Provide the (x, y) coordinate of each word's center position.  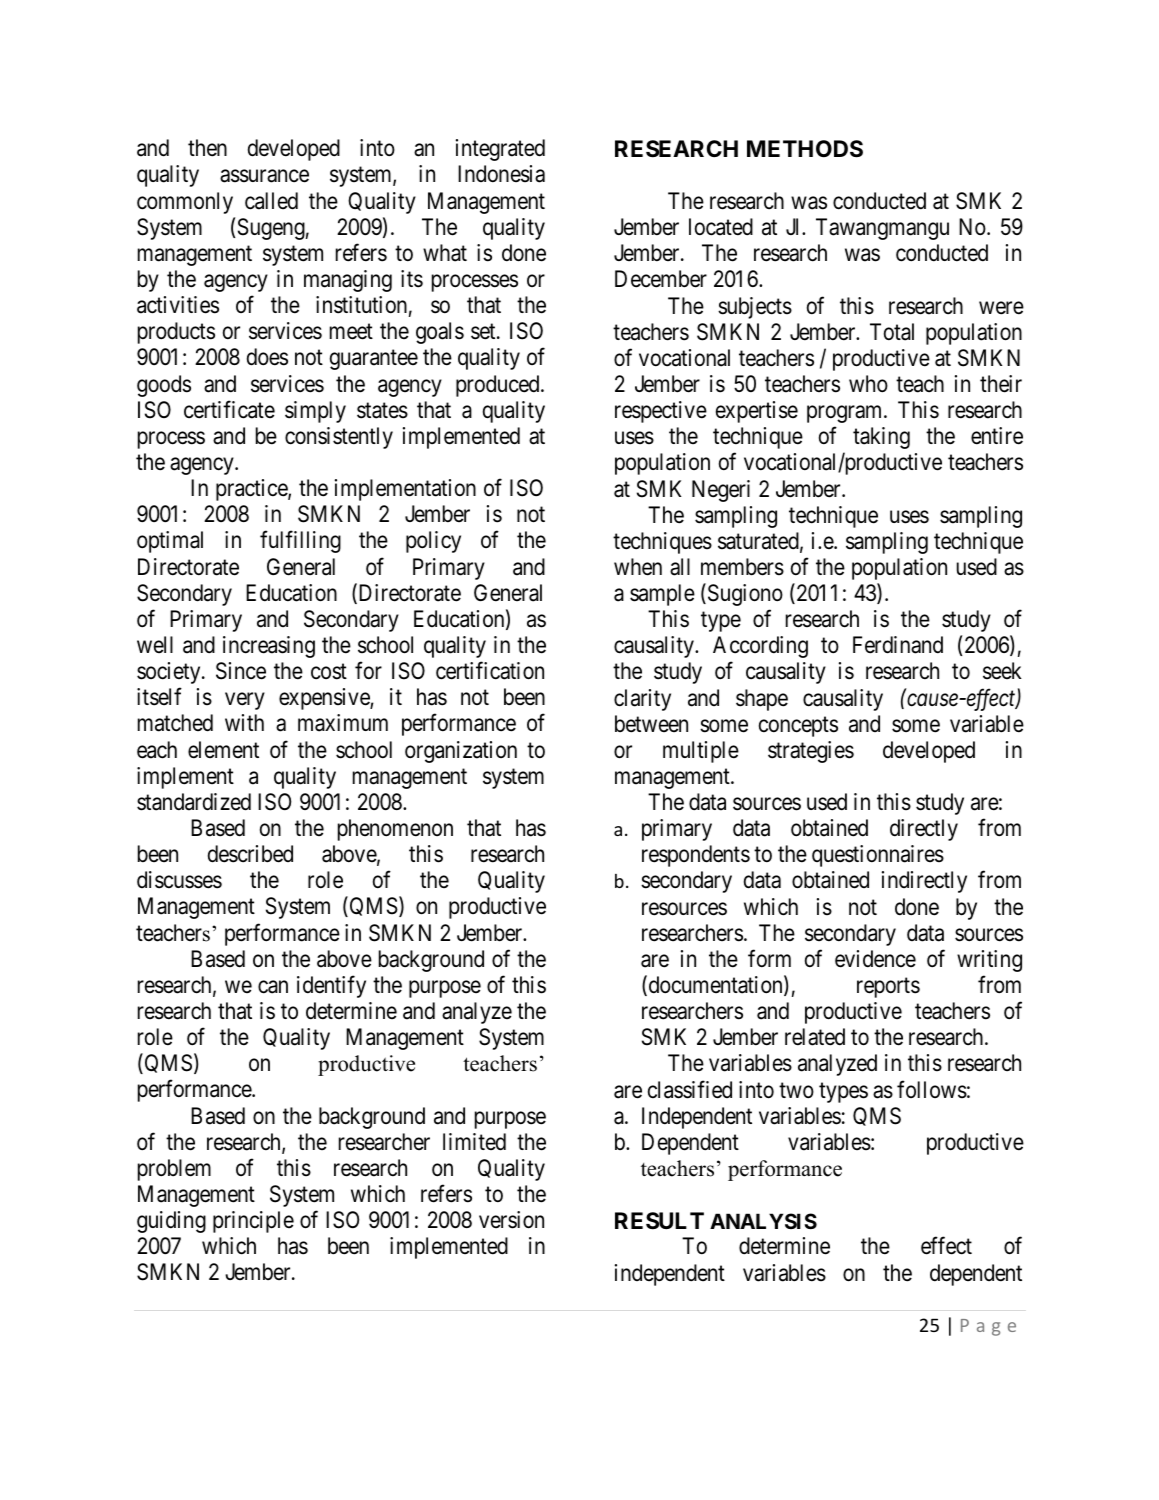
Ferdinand (898, 645)
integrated (500, 150)
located (721, 227)
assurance (264, 176)
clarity (642, 700)
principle (253, 1222)
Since (241, 671)
